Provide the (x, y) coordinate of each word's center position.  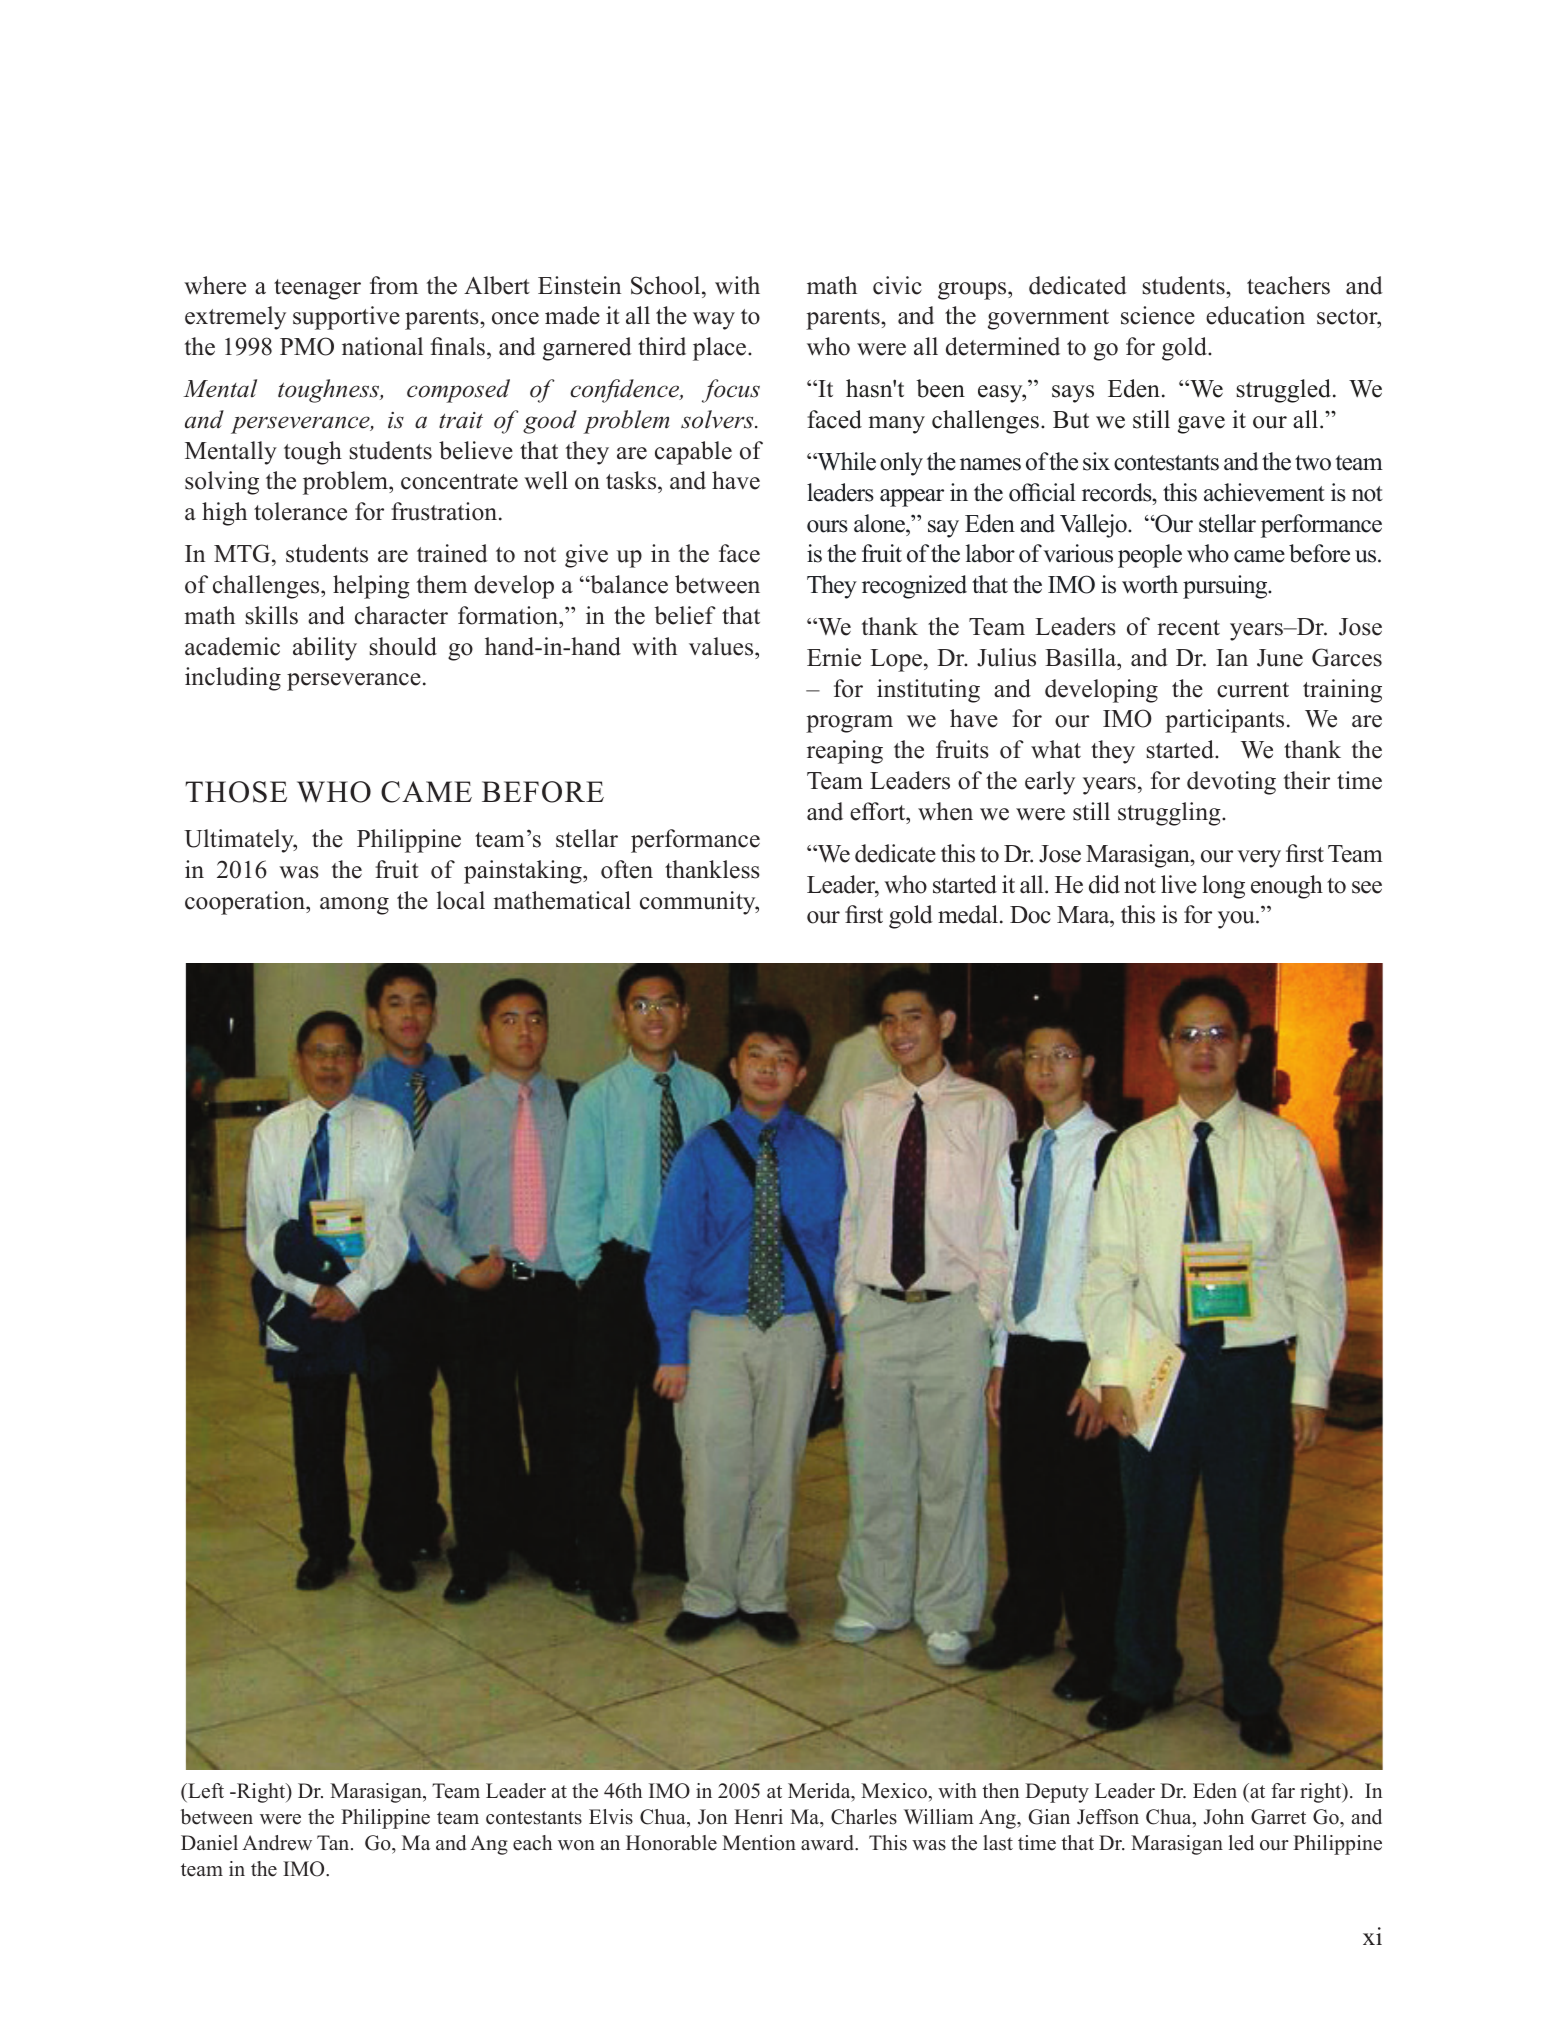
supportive (346, 318)
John (1223, 1817)
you (1237, 920)
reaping (845, 752)
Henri (758, 1817)
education (1255, 315)
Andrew (277, 1843)
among (354, 906)
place (721, 349)
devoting (1231, 783)
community (699, 903)
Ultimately (240, 841)
